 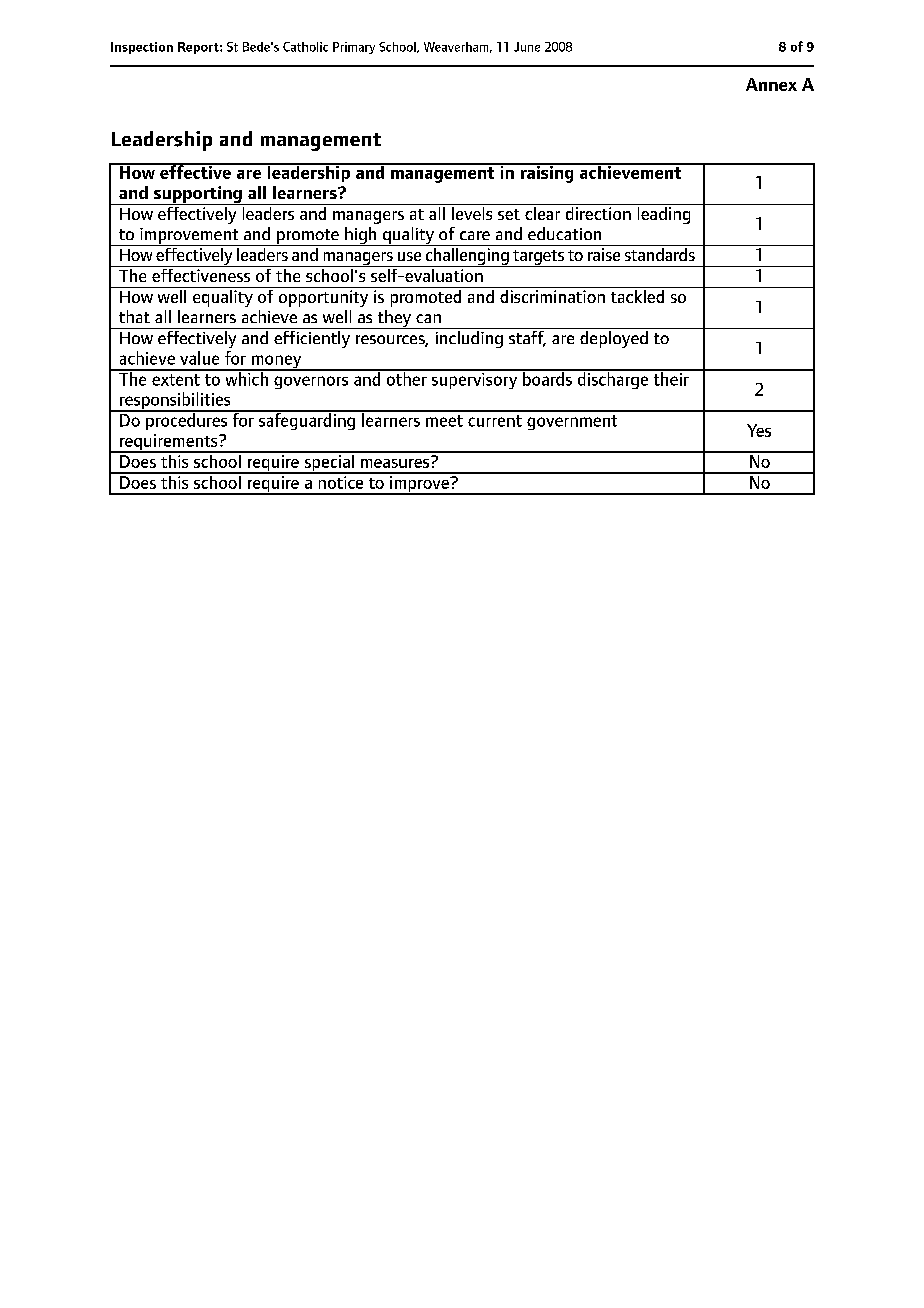 What do you see at coordinates (659, 253) in the screenshot?
I see `standards` at bounding box center [659, 253].
